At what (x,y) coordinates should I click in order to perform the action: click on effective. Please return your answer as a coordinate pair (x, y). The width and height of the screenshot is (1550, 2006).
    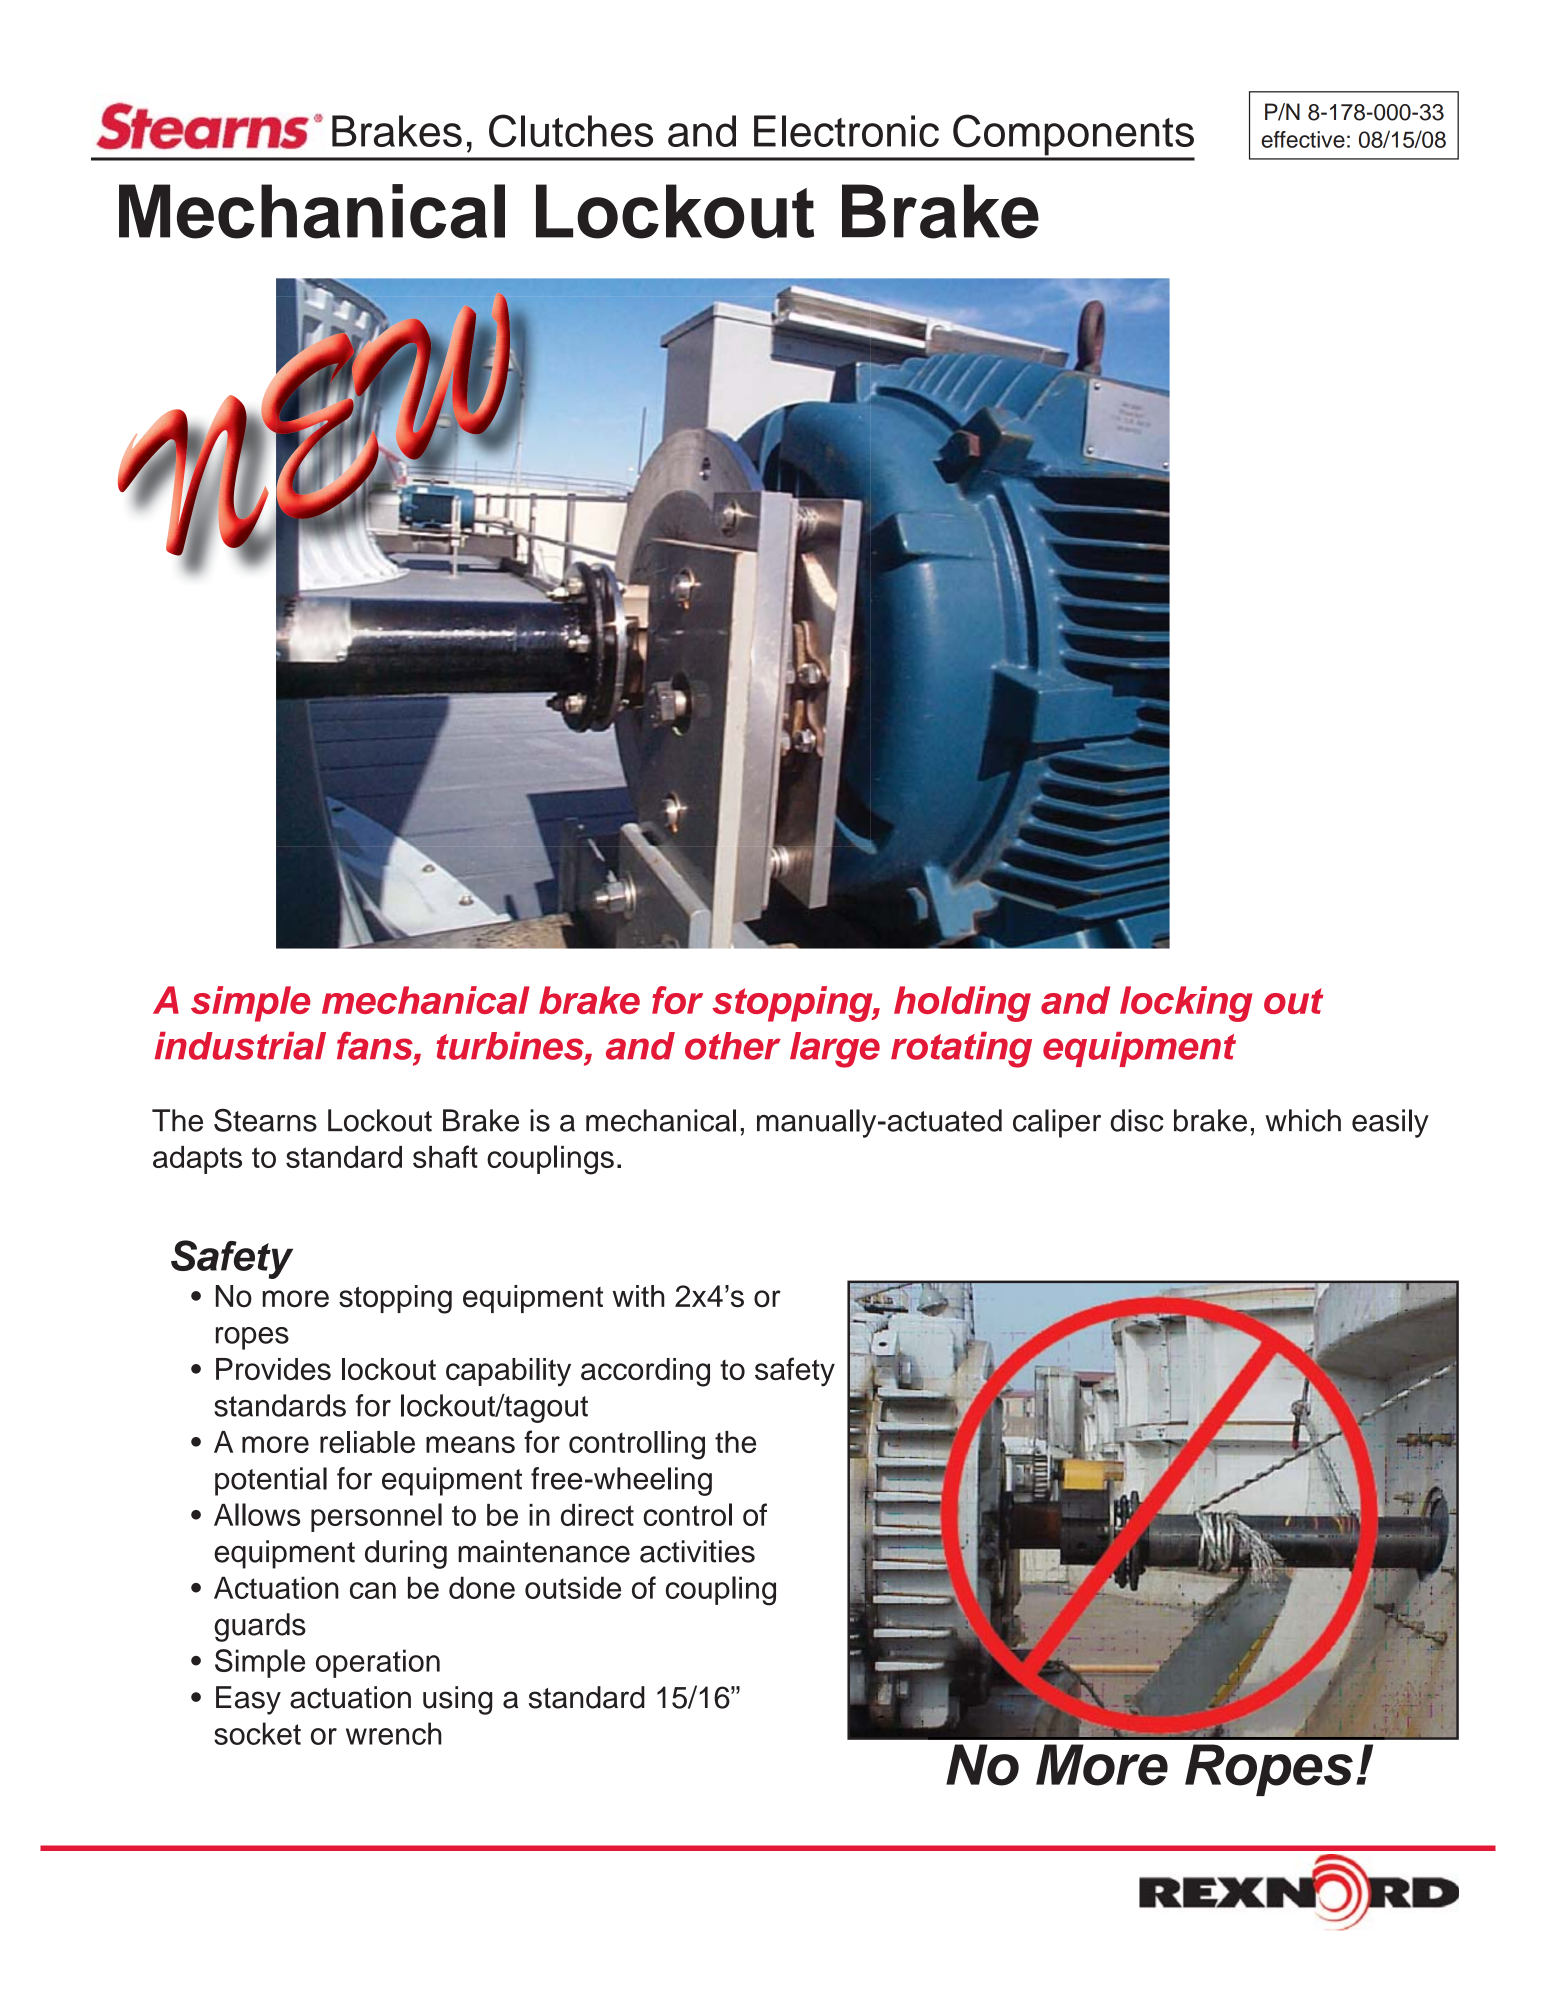
    Looking at the image, I should click on (1303, 139).
